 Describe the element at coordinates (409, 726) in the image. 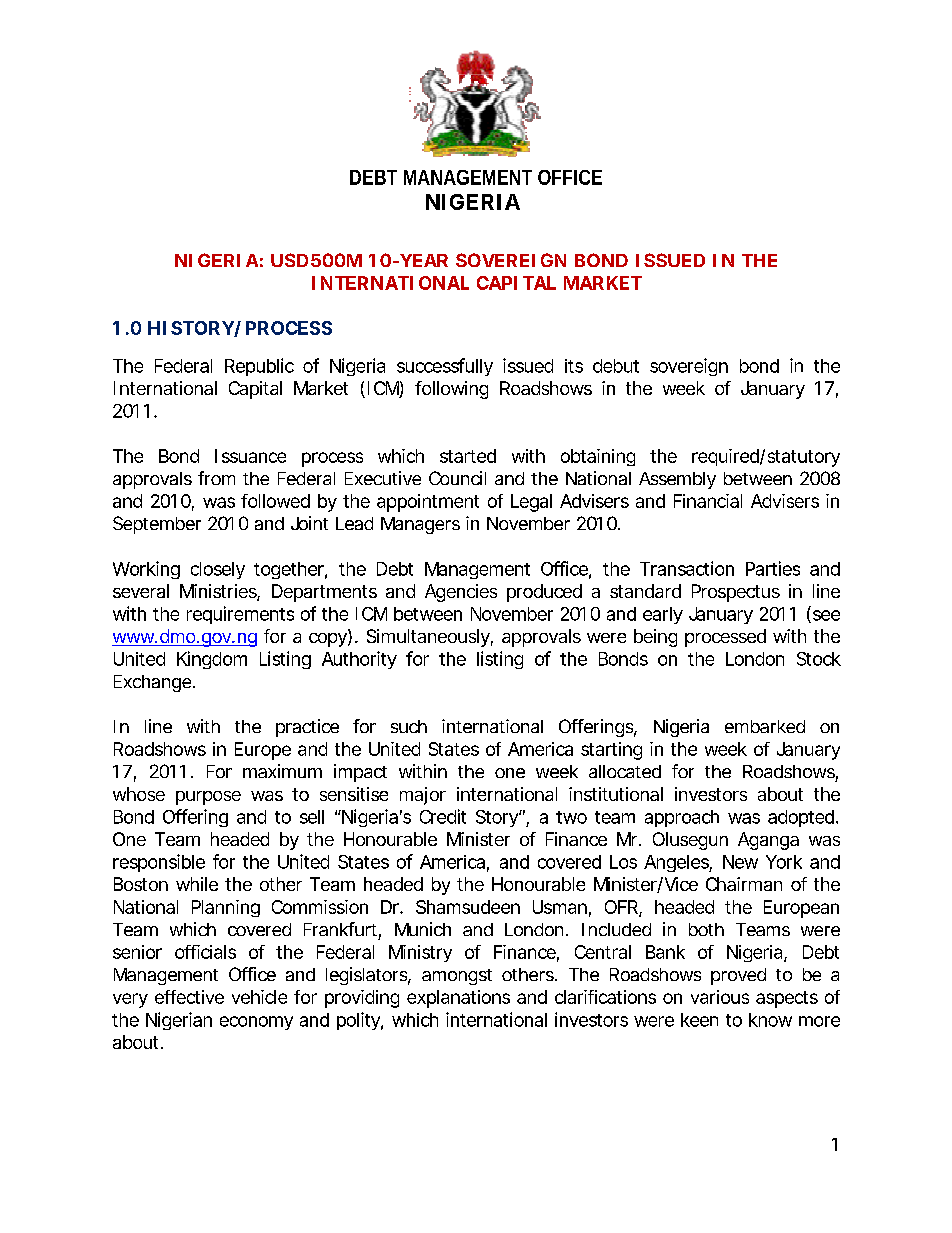

I see `such` at that location.
